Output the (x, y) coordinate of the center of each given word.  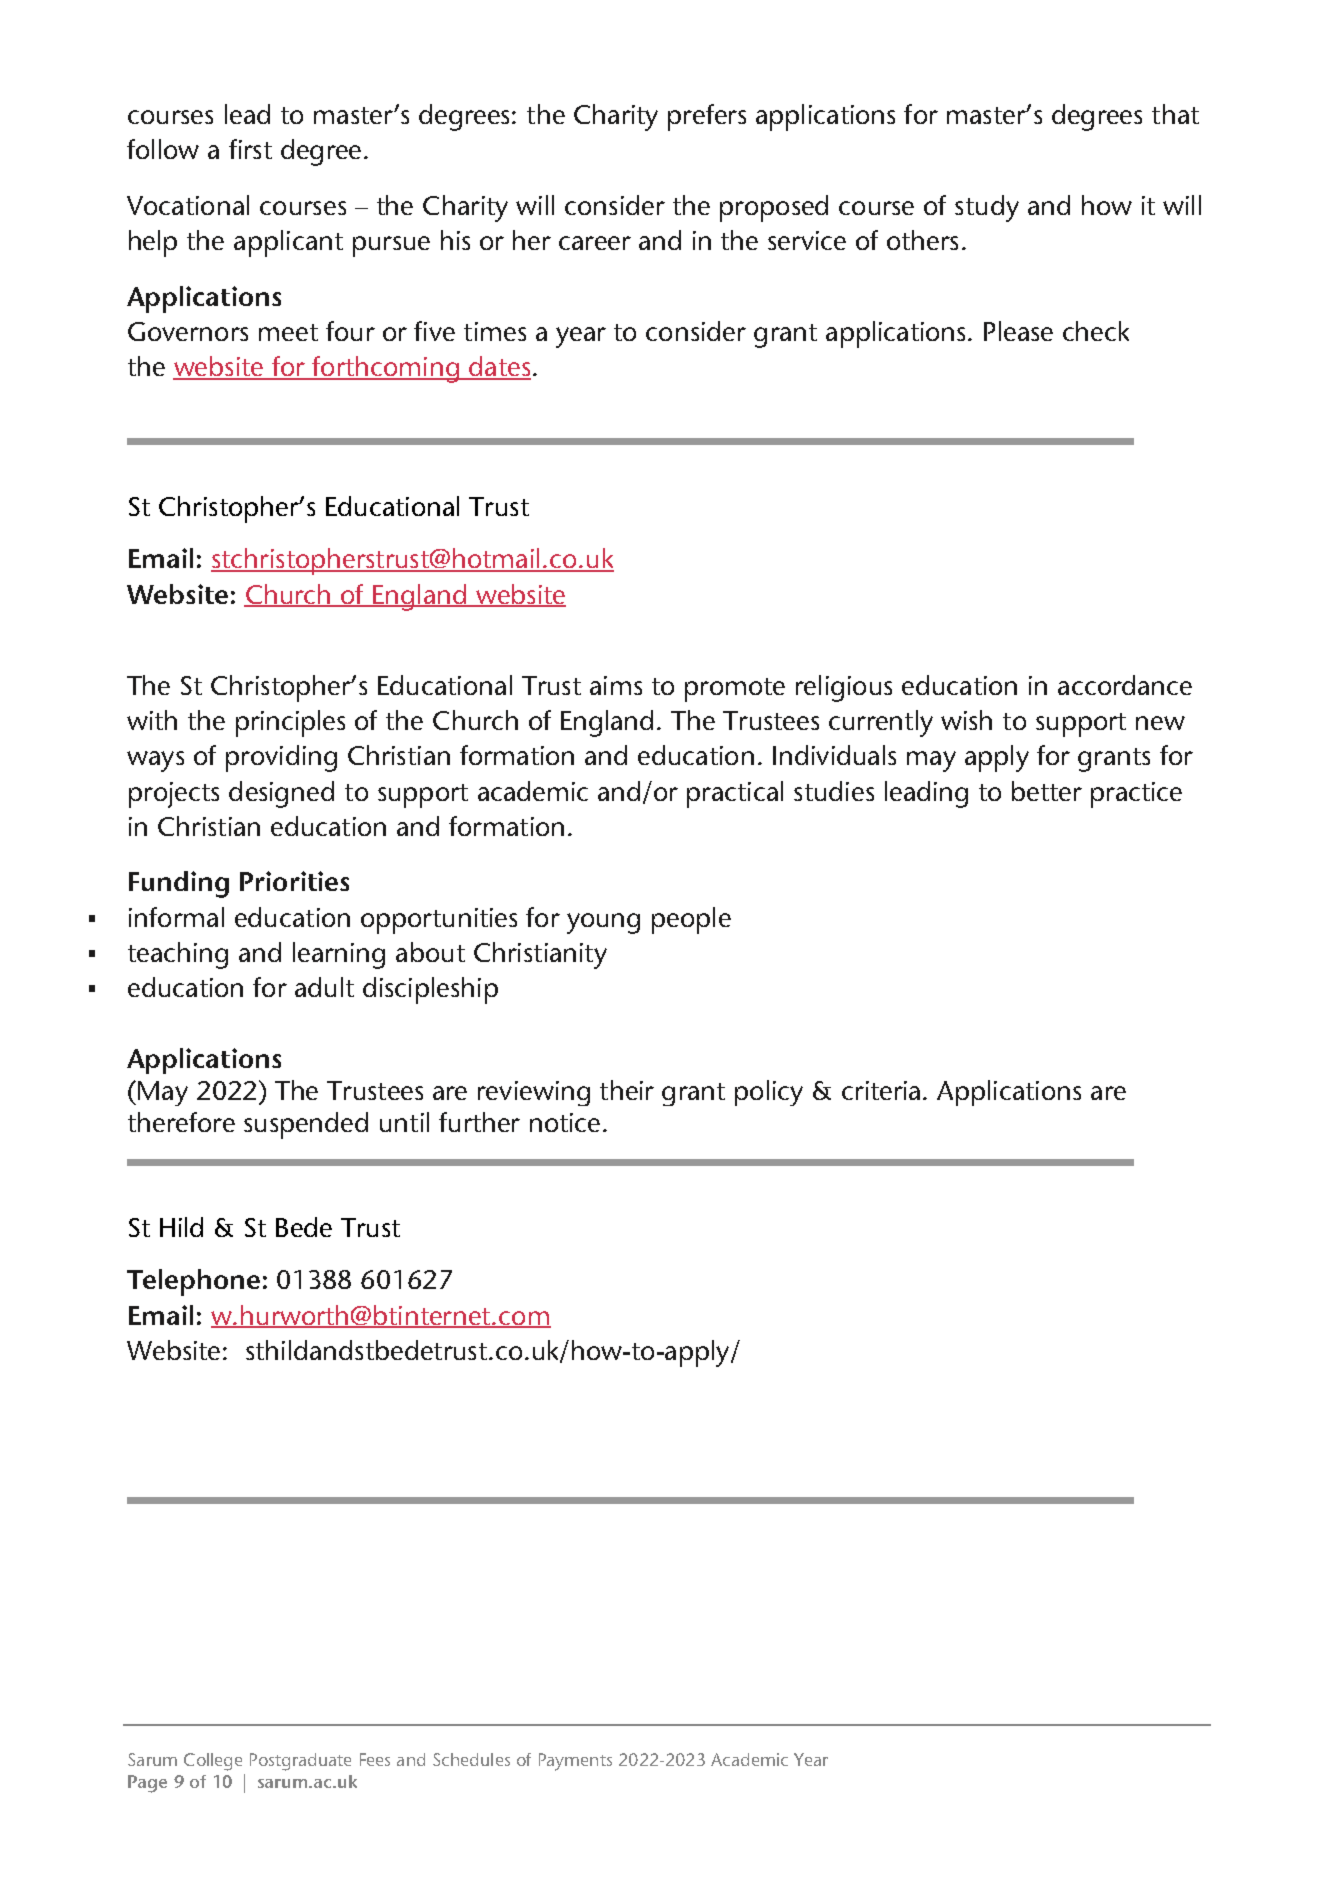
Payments (575, 1762)
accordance (1125, 685)
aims (616, 685)
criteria (881, 1090)
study (987, 208)
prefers (707, 117)
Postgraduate (300, 1762)
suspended (306, 1125)
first (250, 149)
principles (290, 723)
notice (565, 1122)
